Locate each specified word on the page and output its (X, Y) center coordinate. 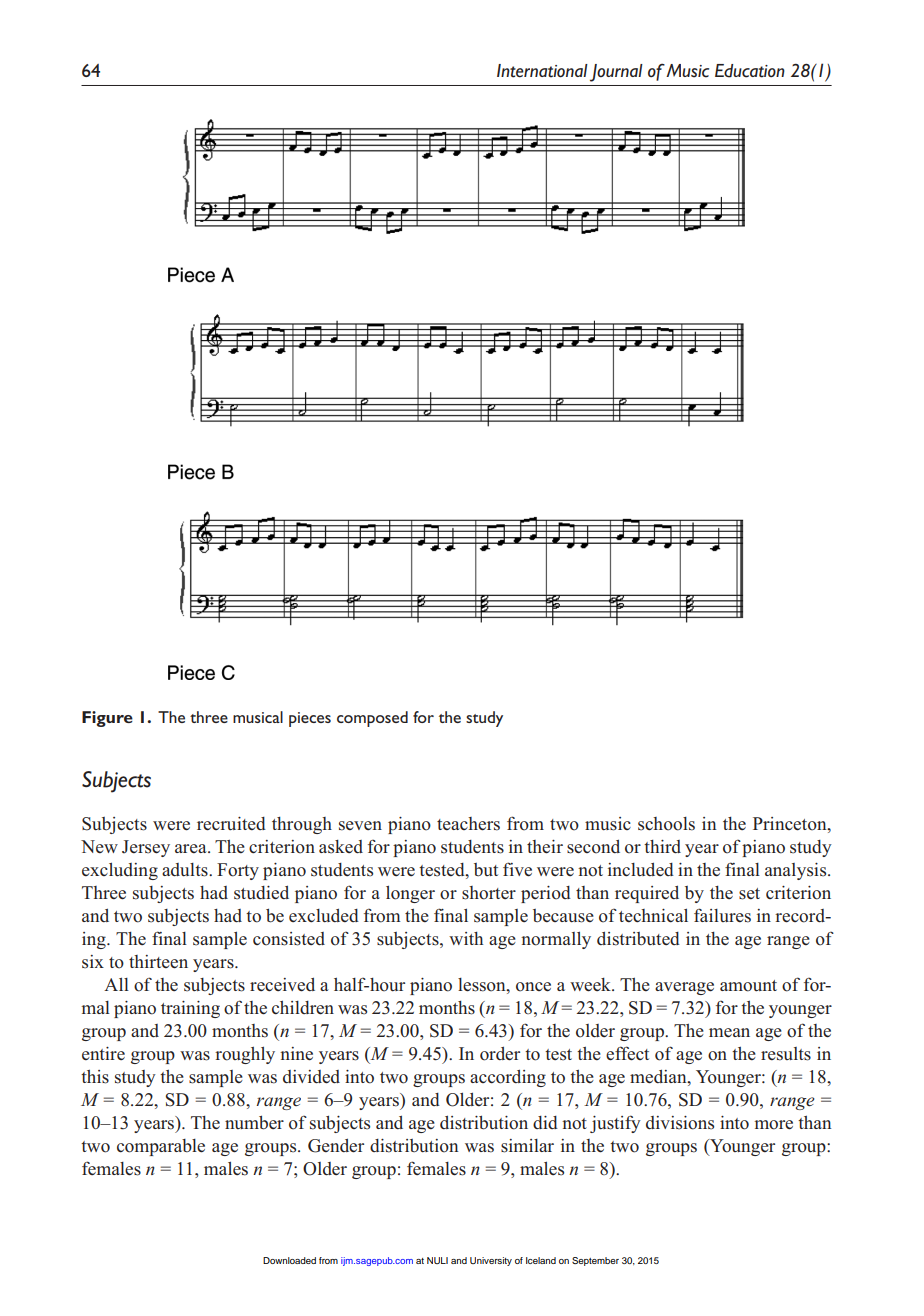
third (662, 847)
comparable (161, 1147)
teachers (468, 824)
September (595, 1261)
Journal (616, 73)
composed (372, 719)
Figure (107, 719)
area (192, 848)
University (491, 1261)
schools (666, 824)
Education (750, 71)
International (542, 71)
